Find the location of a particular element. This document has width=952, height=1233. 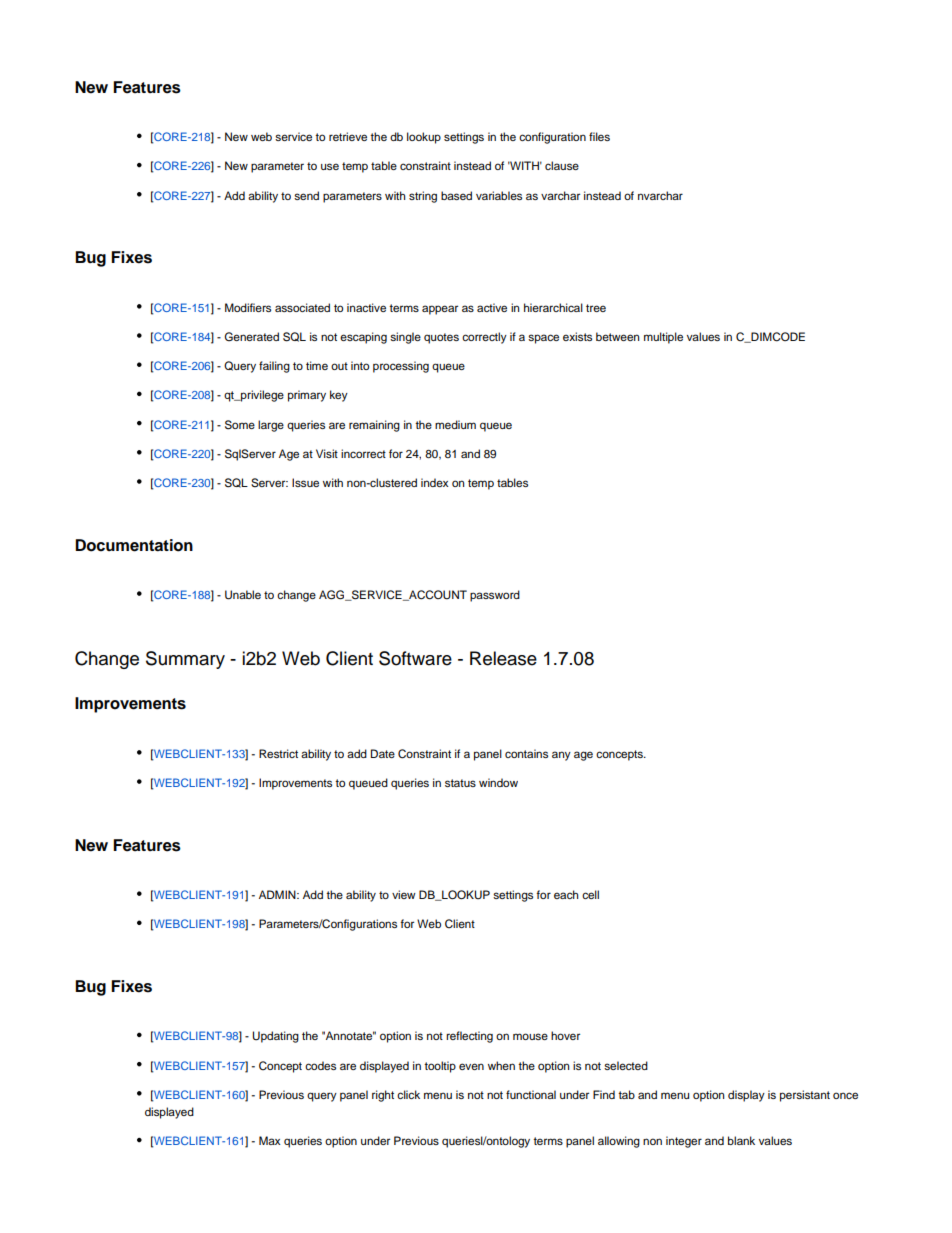

based is located at coordinates (456, 195).
